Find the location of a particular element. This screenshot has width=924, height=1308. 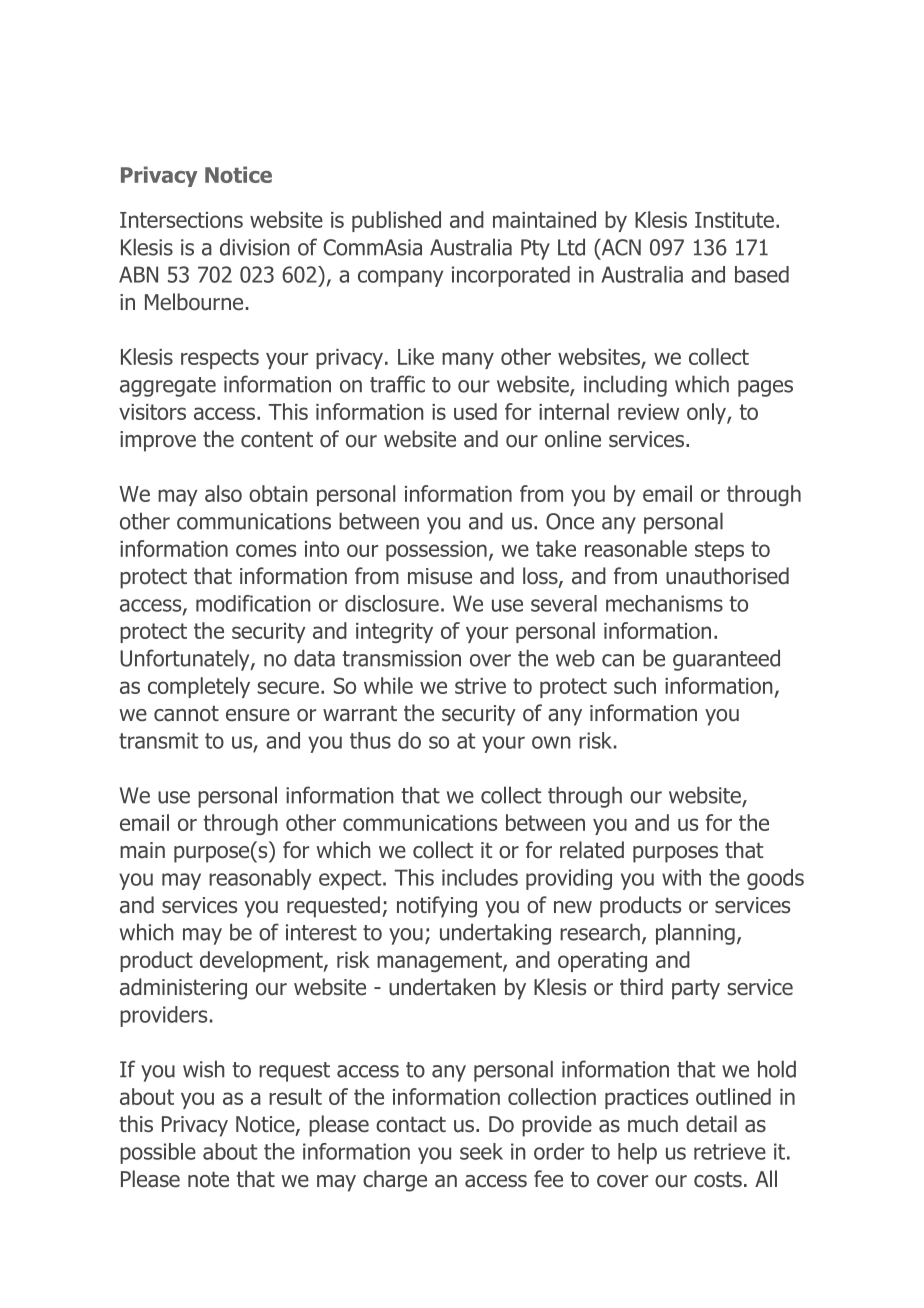

Institute is located at coordinates (734, 220).
